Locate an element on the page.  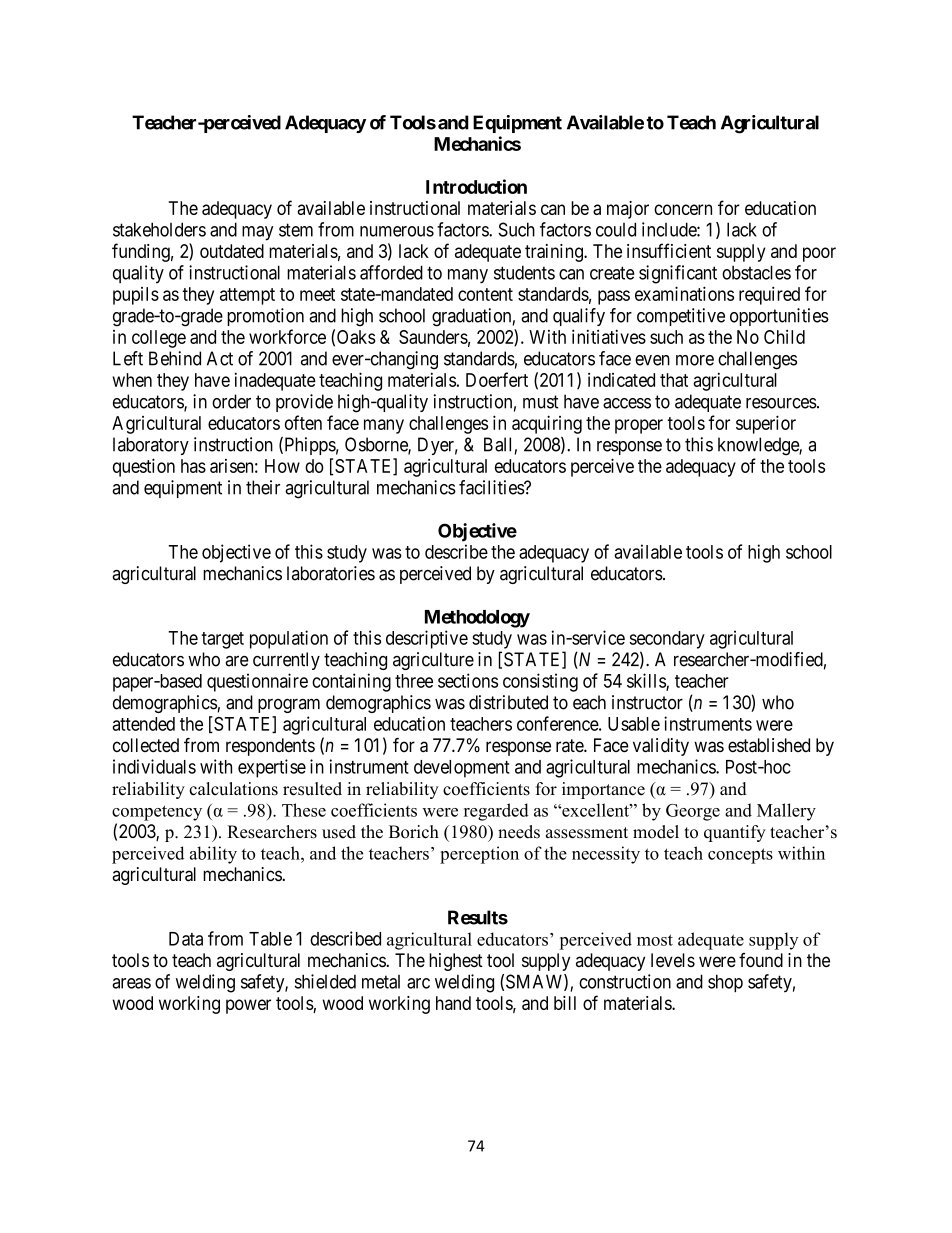
power is located at coordinates (248, 1006).
